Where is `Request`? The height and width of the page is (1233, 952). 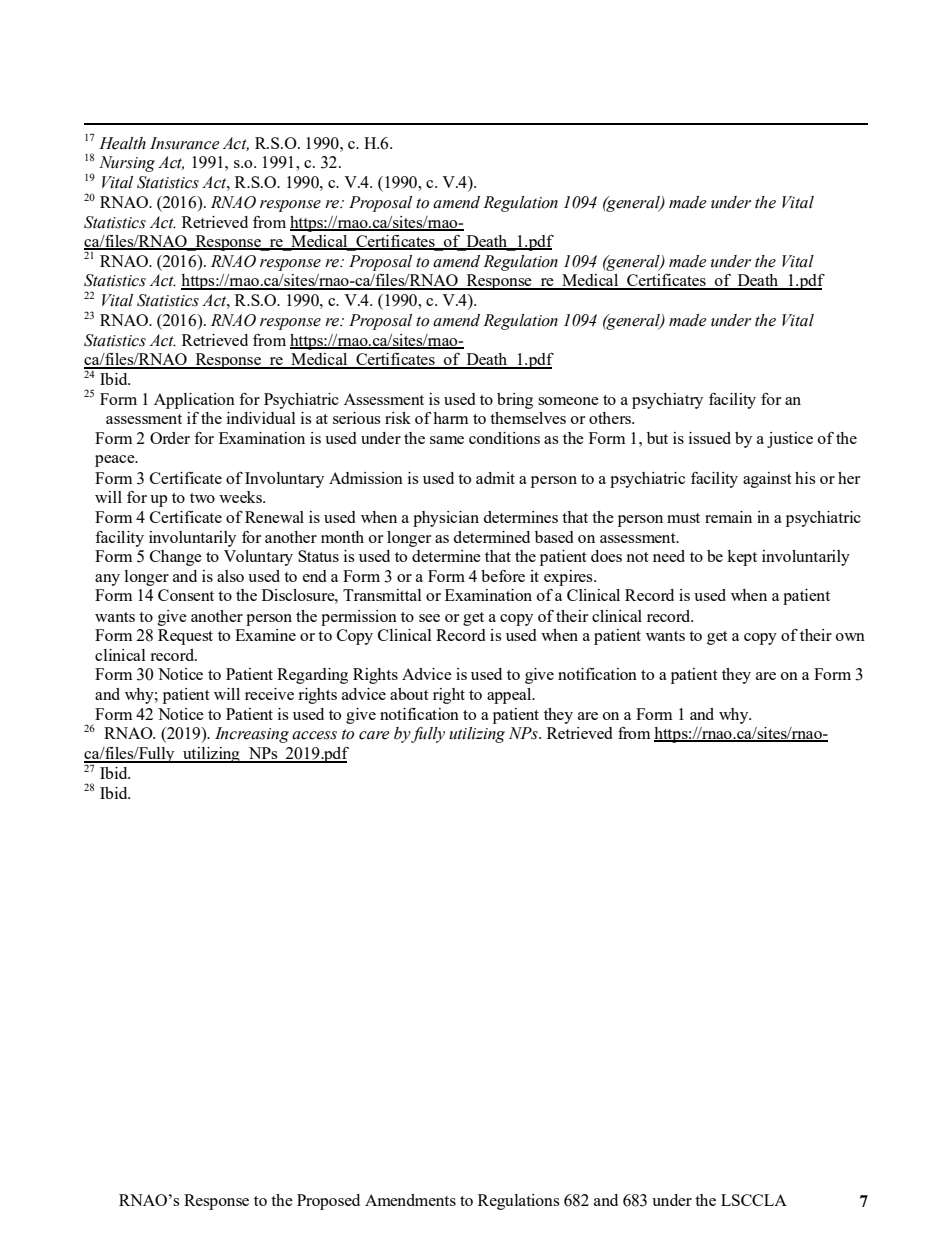 Request is located at coordinates (185, 637).
